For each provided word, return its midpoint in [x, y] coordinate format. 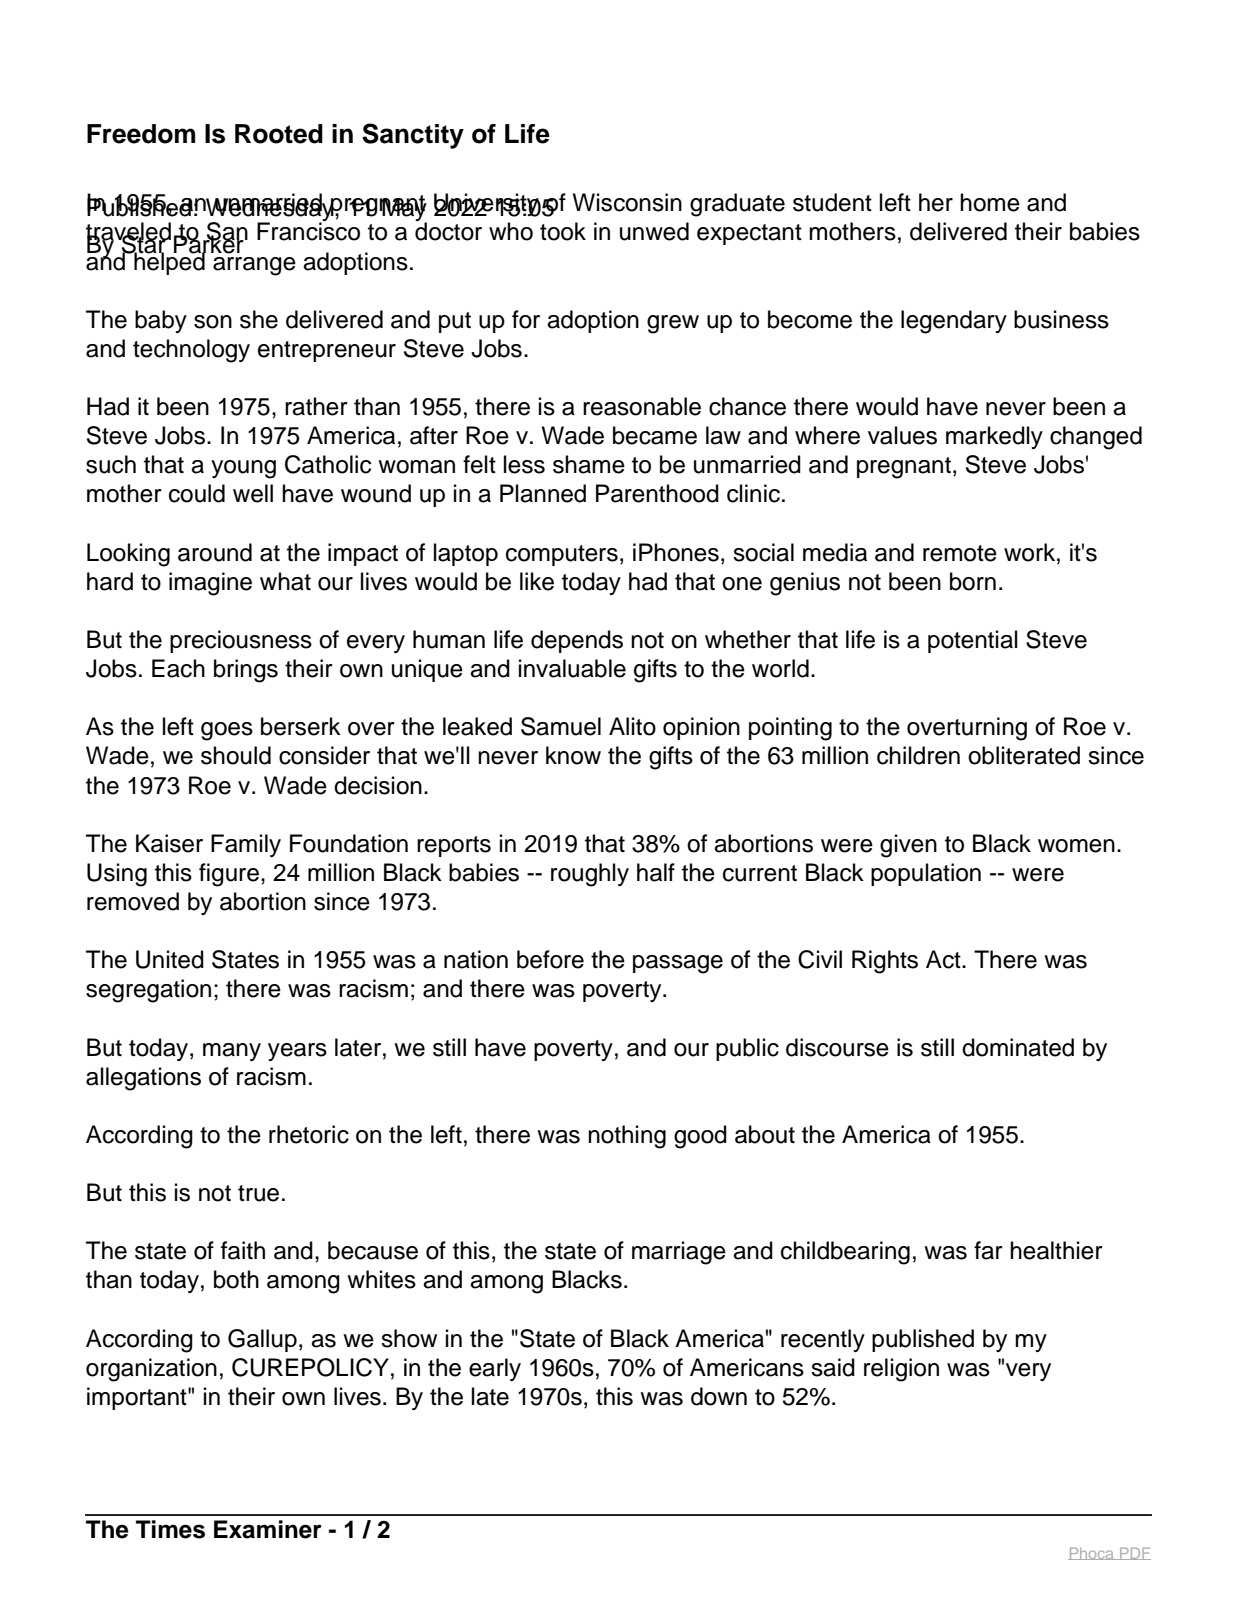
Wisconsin [627, 202]
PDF [1134, 1553]
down [719, 1396]
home [990, 202]
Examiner [268, 1529]
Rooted [279, 134]
